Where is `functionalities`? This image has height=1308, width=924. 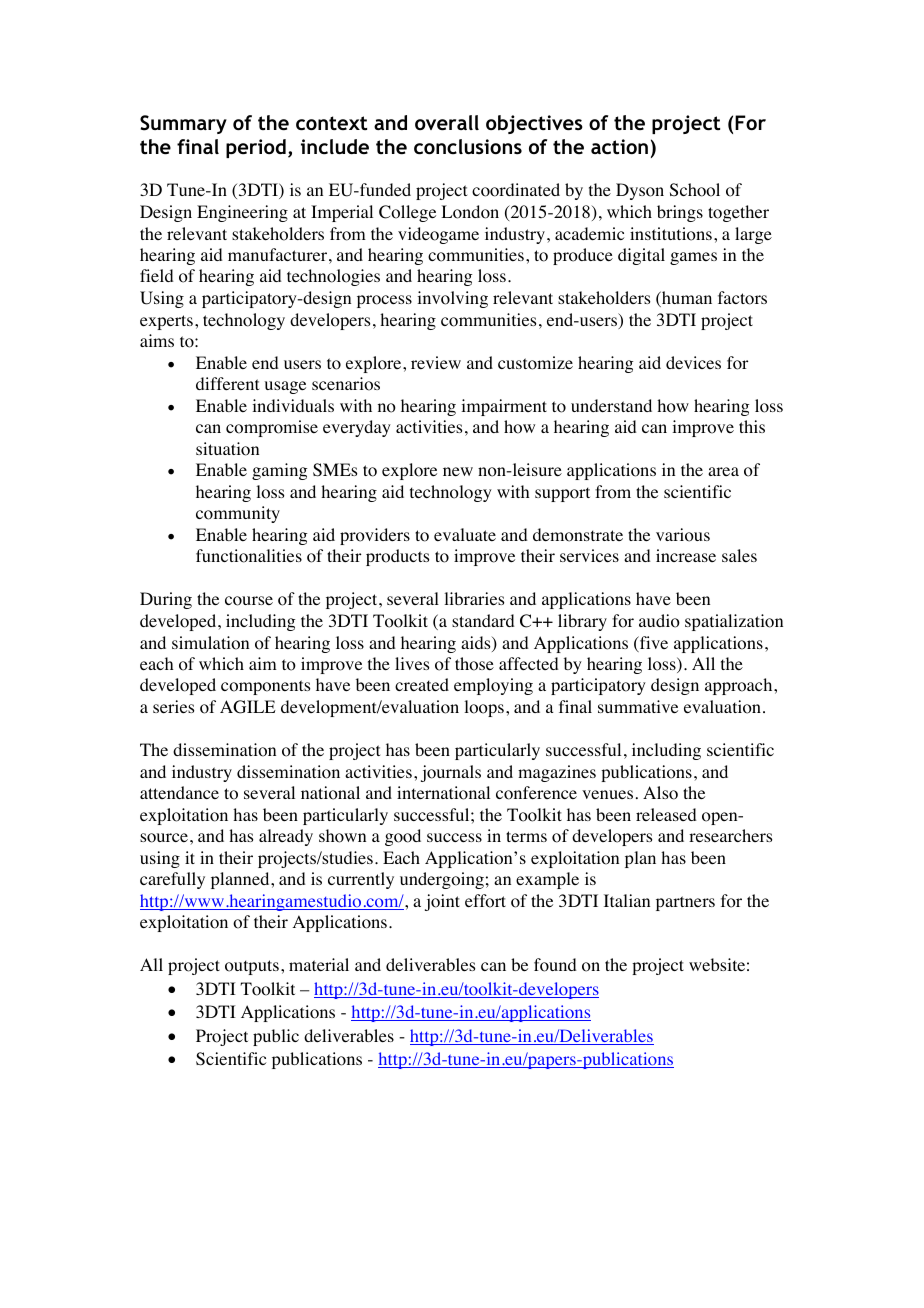 functionalities is located at coordinates (249, 556).
